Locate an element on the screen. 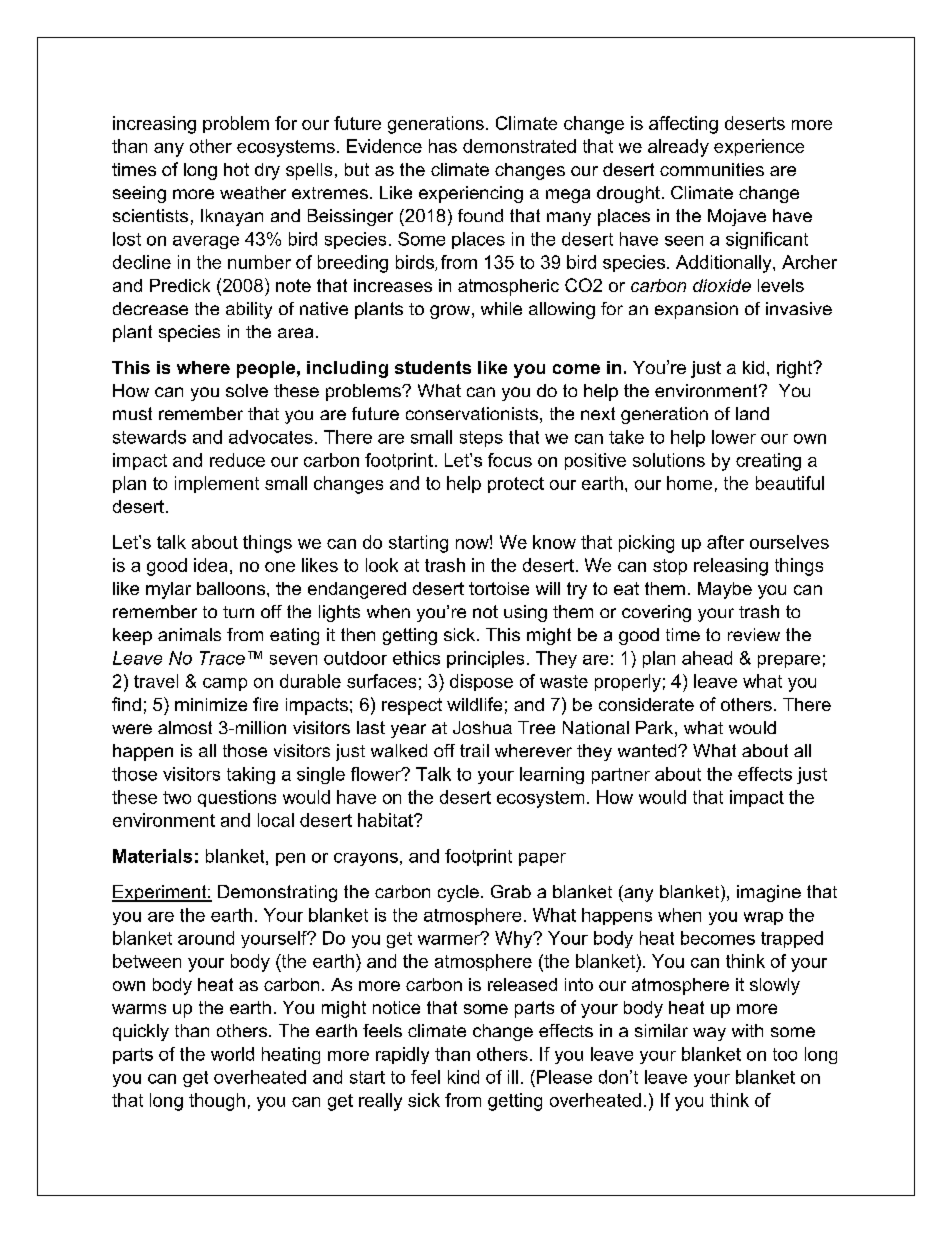 The height and width of the screenshot is (1233, 952). way is located at coordinates (709, 1034).
